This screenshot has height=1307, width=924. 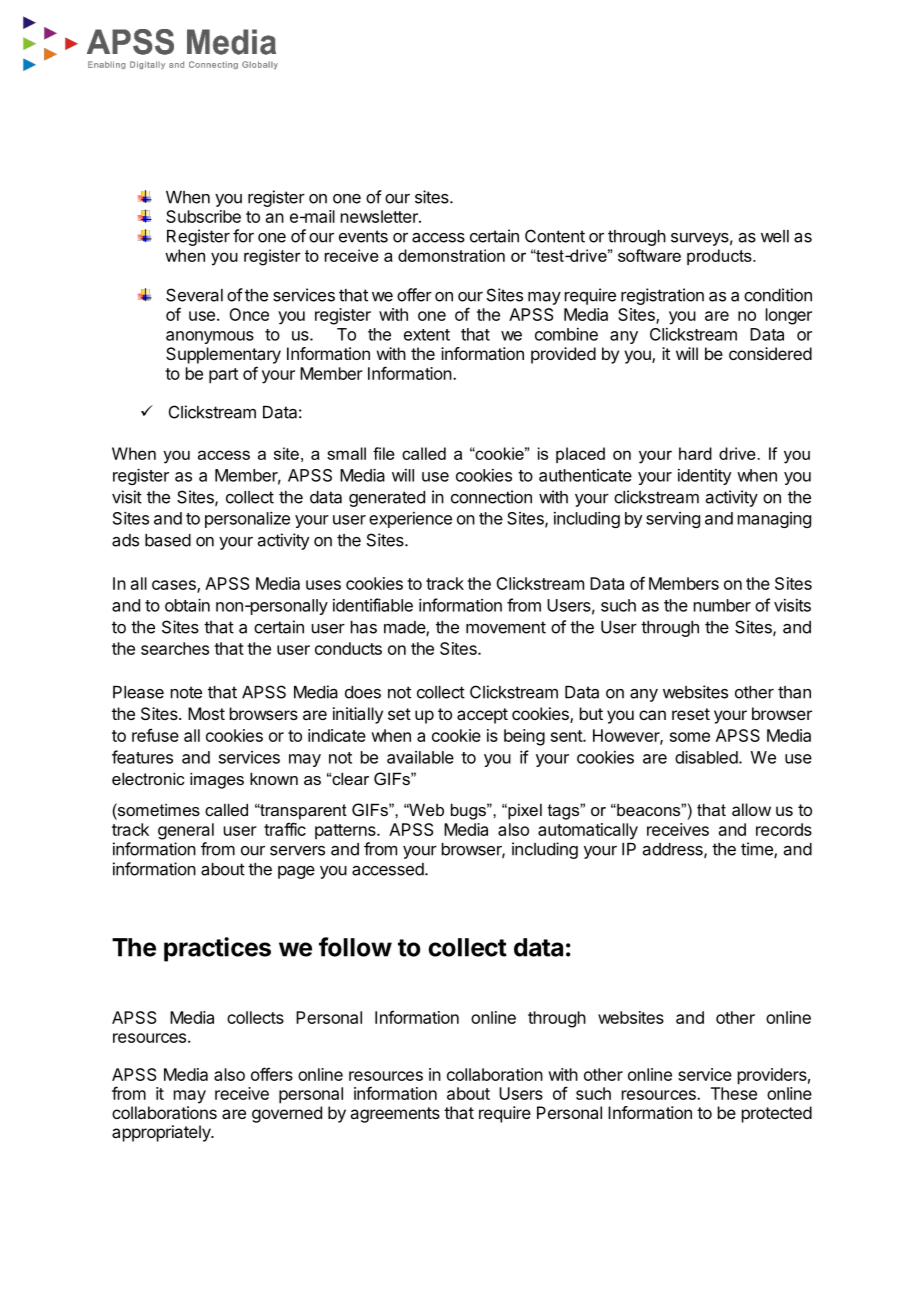 I want to click on demonstration, so click(x=451, y=255).
